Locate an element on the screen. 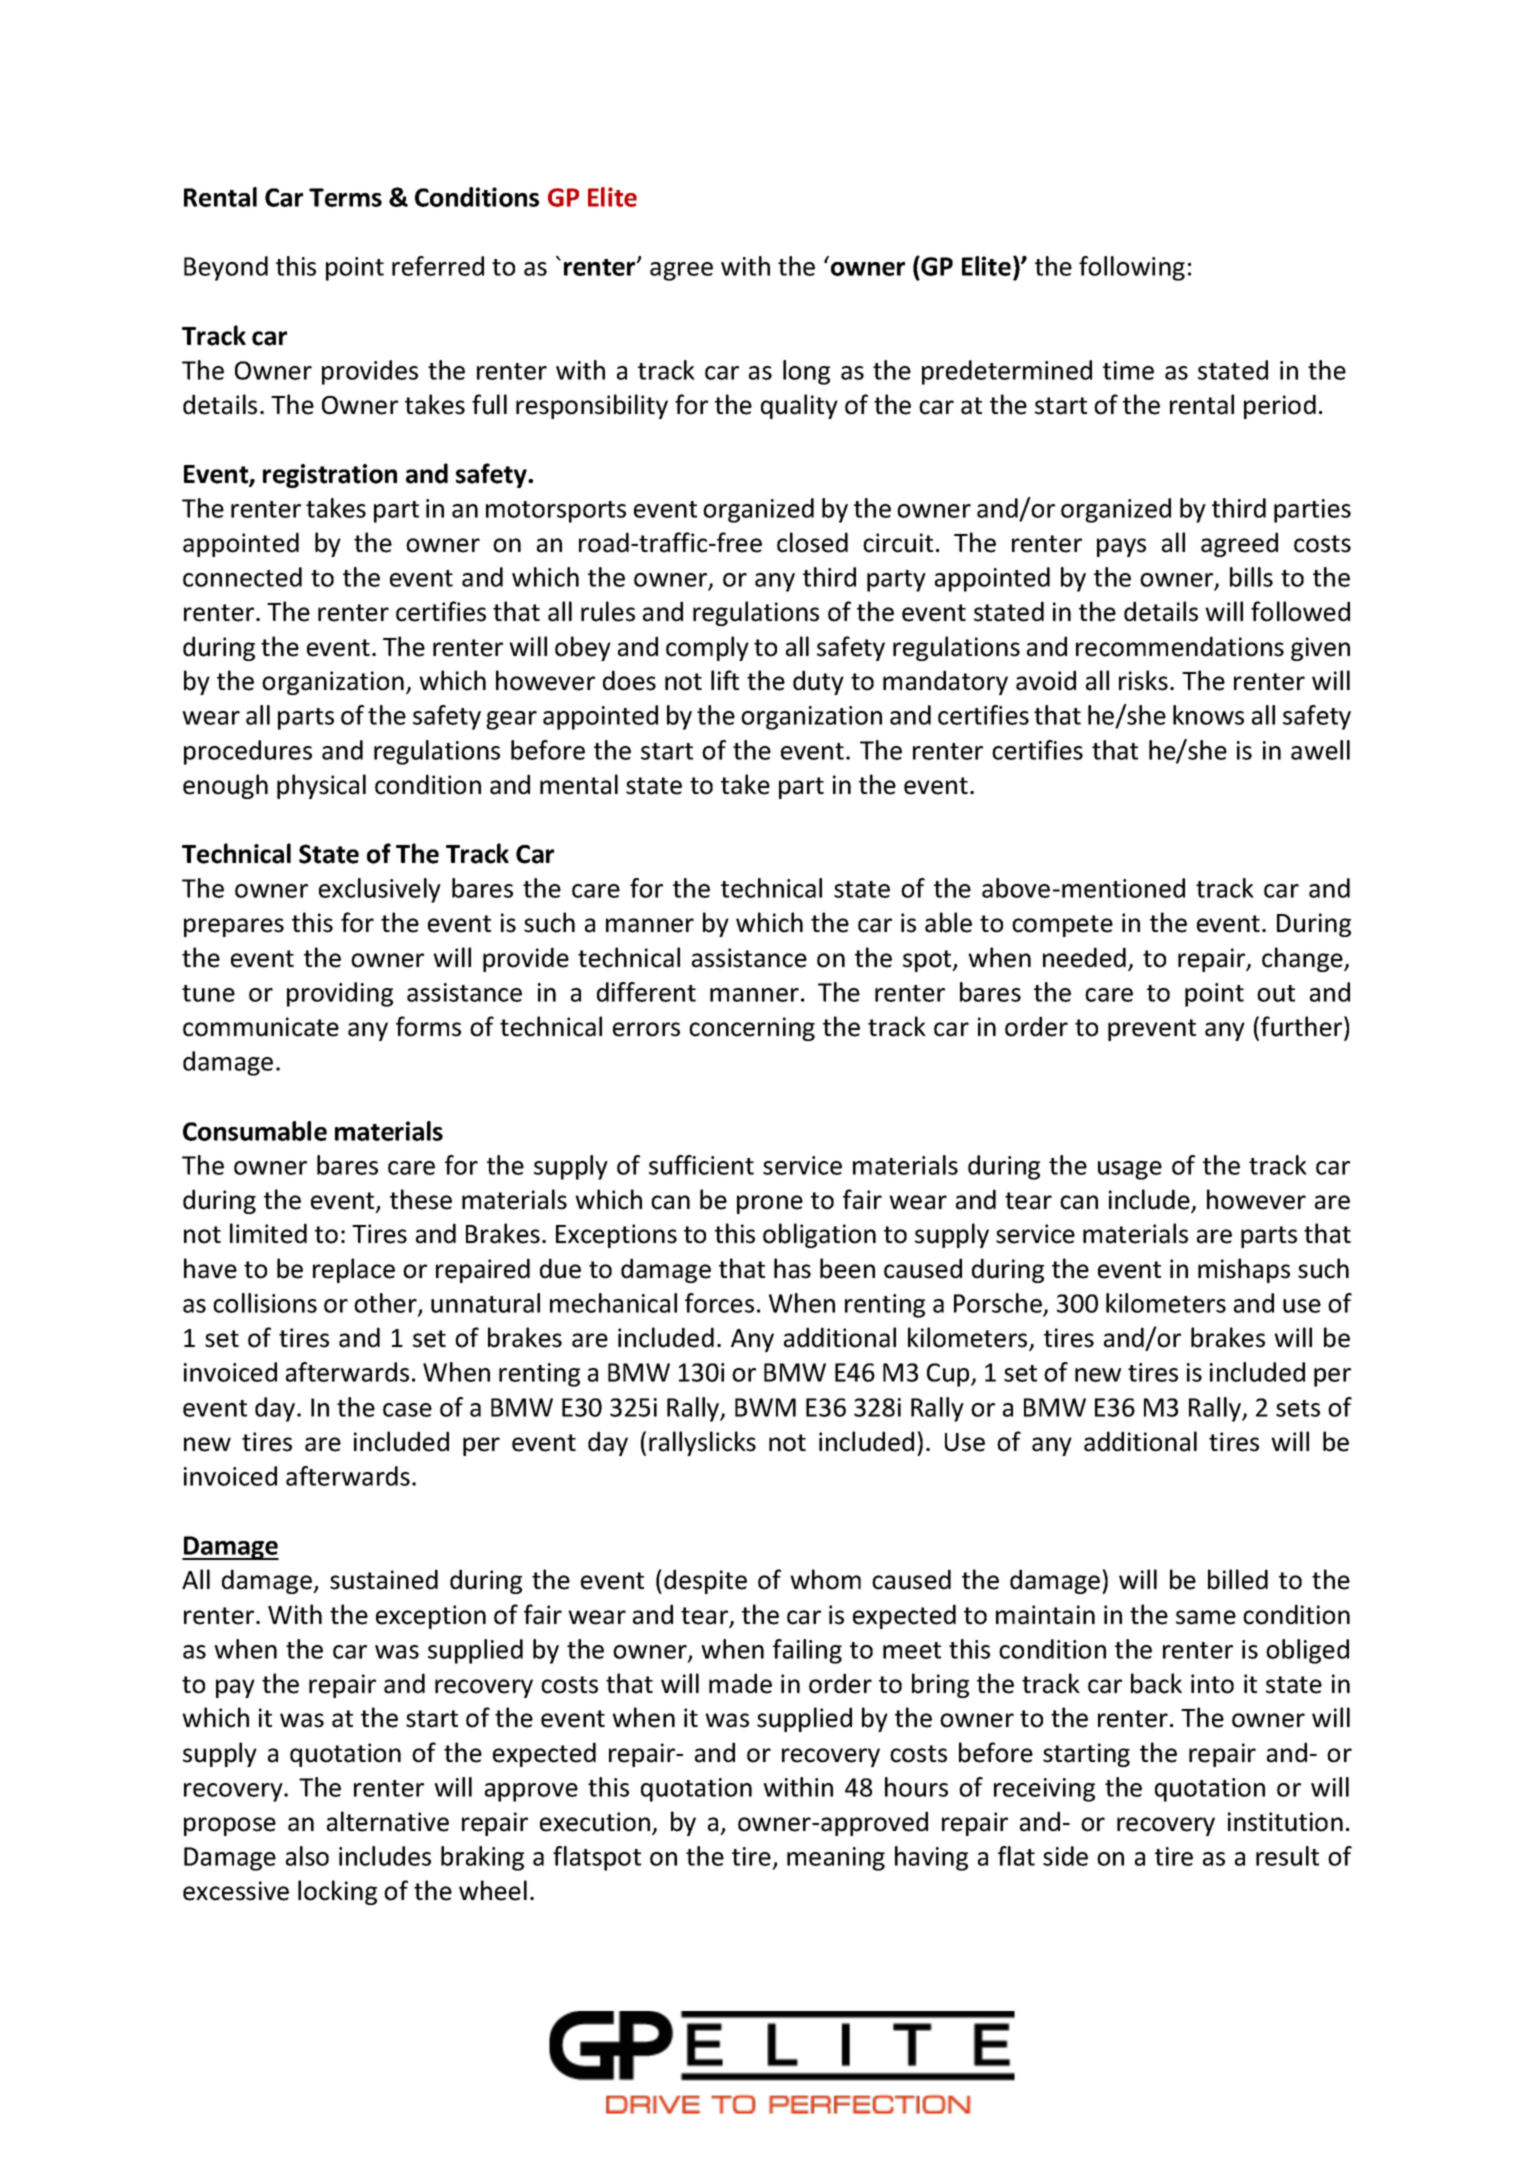 The width and height of the screenshot is (1533, 2167). Terms is located at coordinates (345, 197).
